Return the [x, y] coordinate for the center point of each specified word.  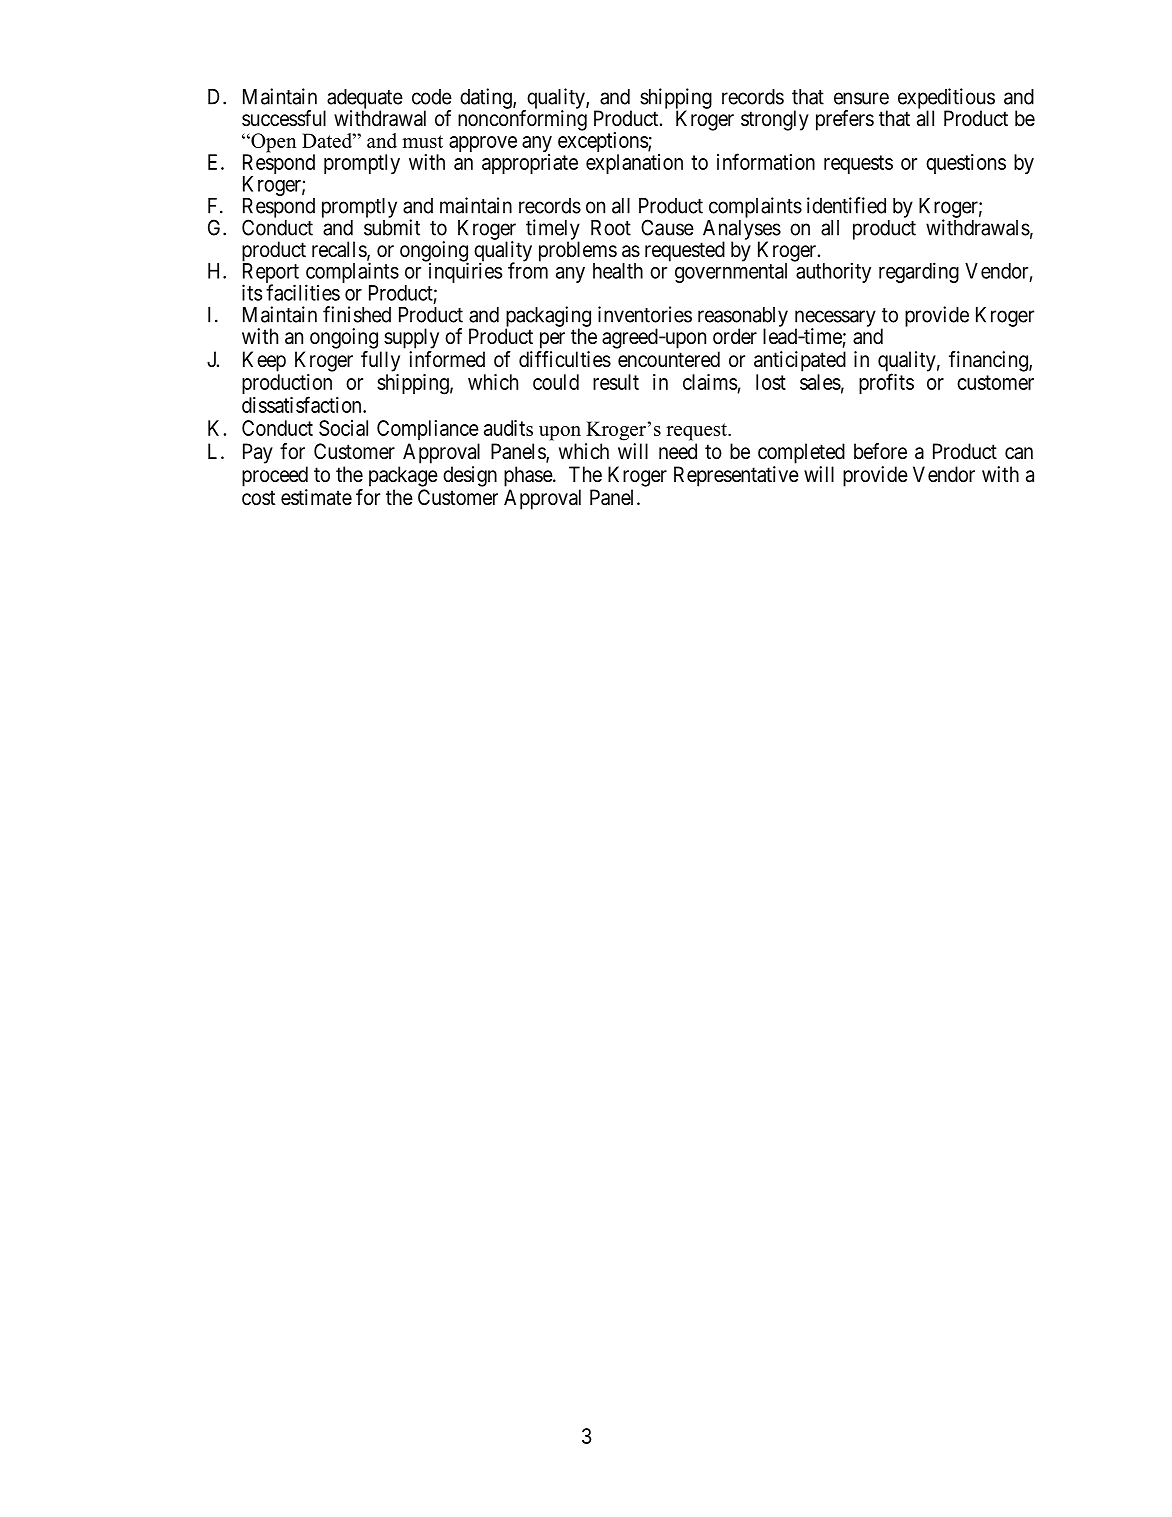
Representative [736, 476]
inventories [645, 314]
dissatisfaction [303, 404]
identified [846, 205]
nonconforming [522, 120]
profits [886, 383]
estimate [316, 497]
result [616, 382]
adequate [365, 100]
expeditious [946, 99]
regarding [919, 272]
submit [392, 227]
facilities [303, 292]
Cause [667, 227]
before [880, 451]
